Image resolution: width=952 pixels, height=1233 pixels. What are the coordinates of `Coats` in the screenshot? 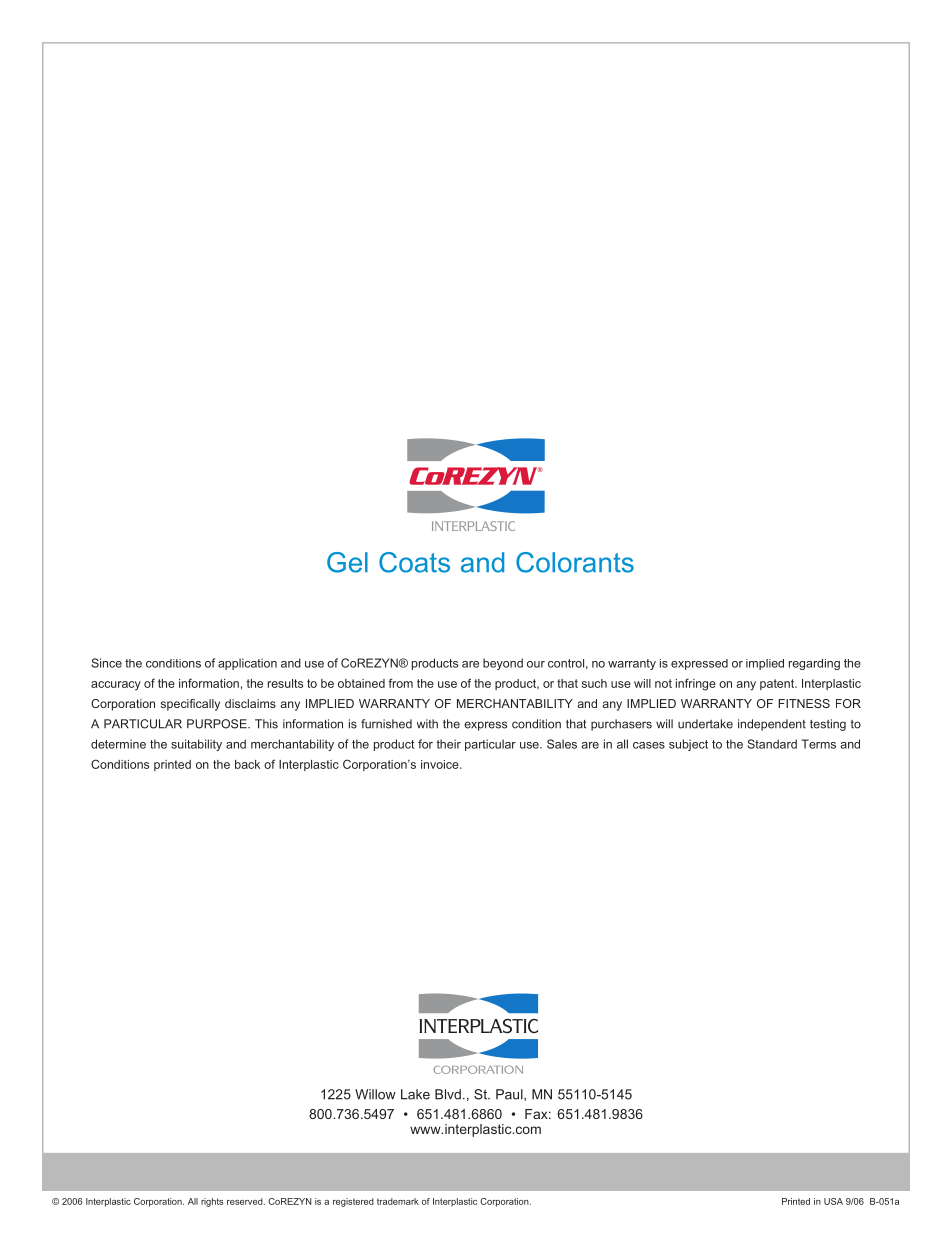 It's located at (414, 562).
